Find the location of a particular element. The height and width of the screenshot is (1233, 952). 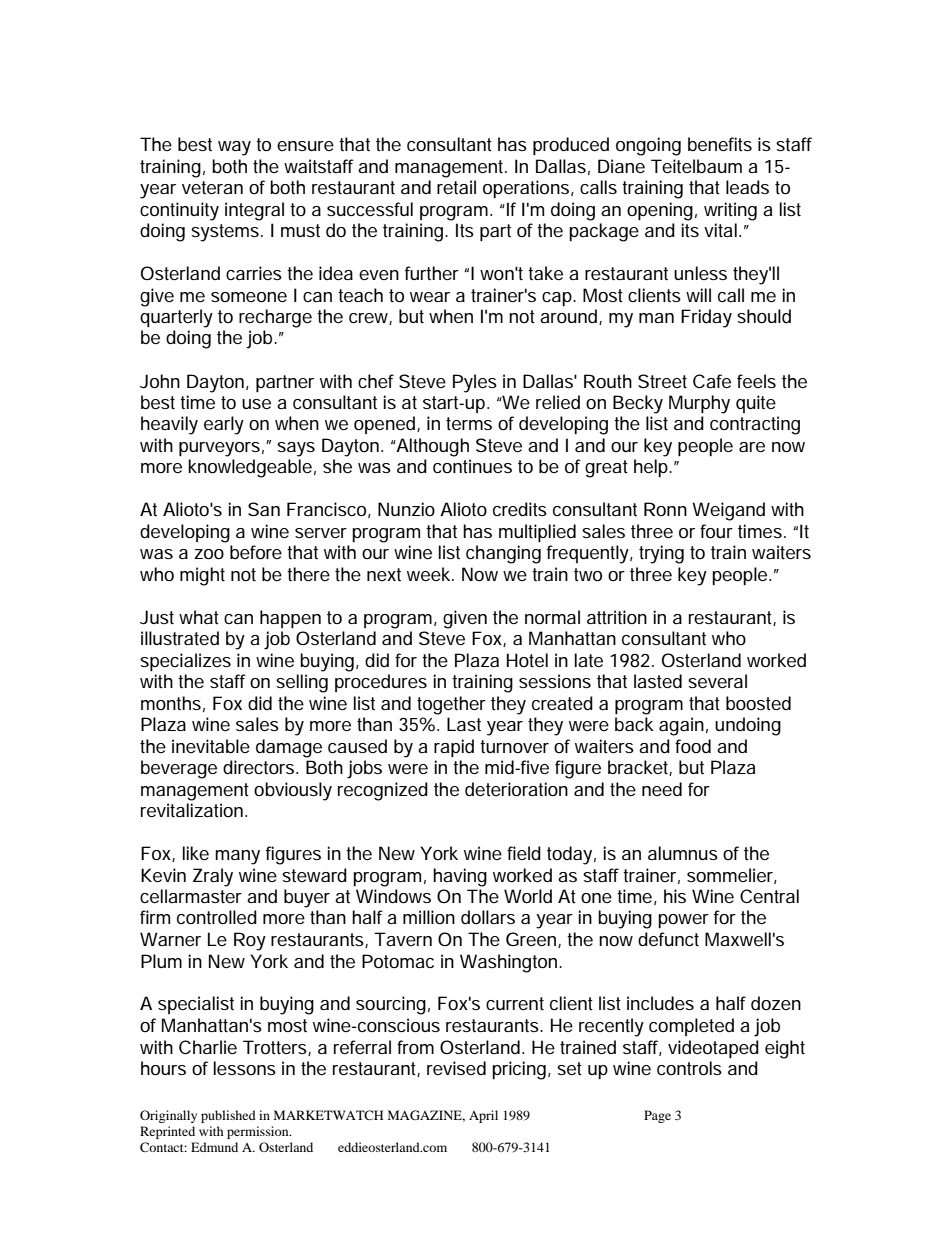

having is located at coordinates (460, 877).
